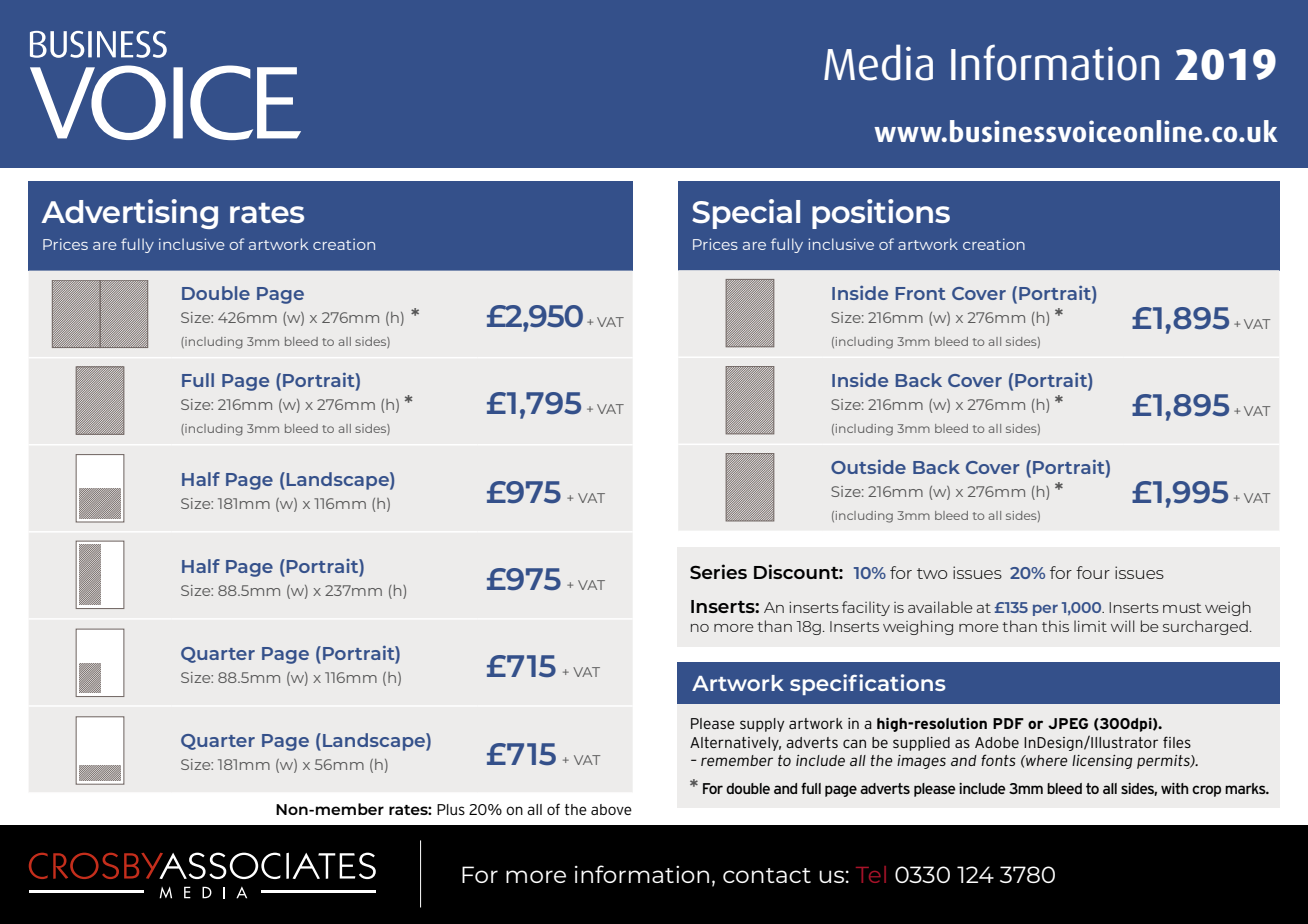 This image has width=1308, height=924. Describe the element at coordinates (718, 571) in the image. I see `Series` at that location.
